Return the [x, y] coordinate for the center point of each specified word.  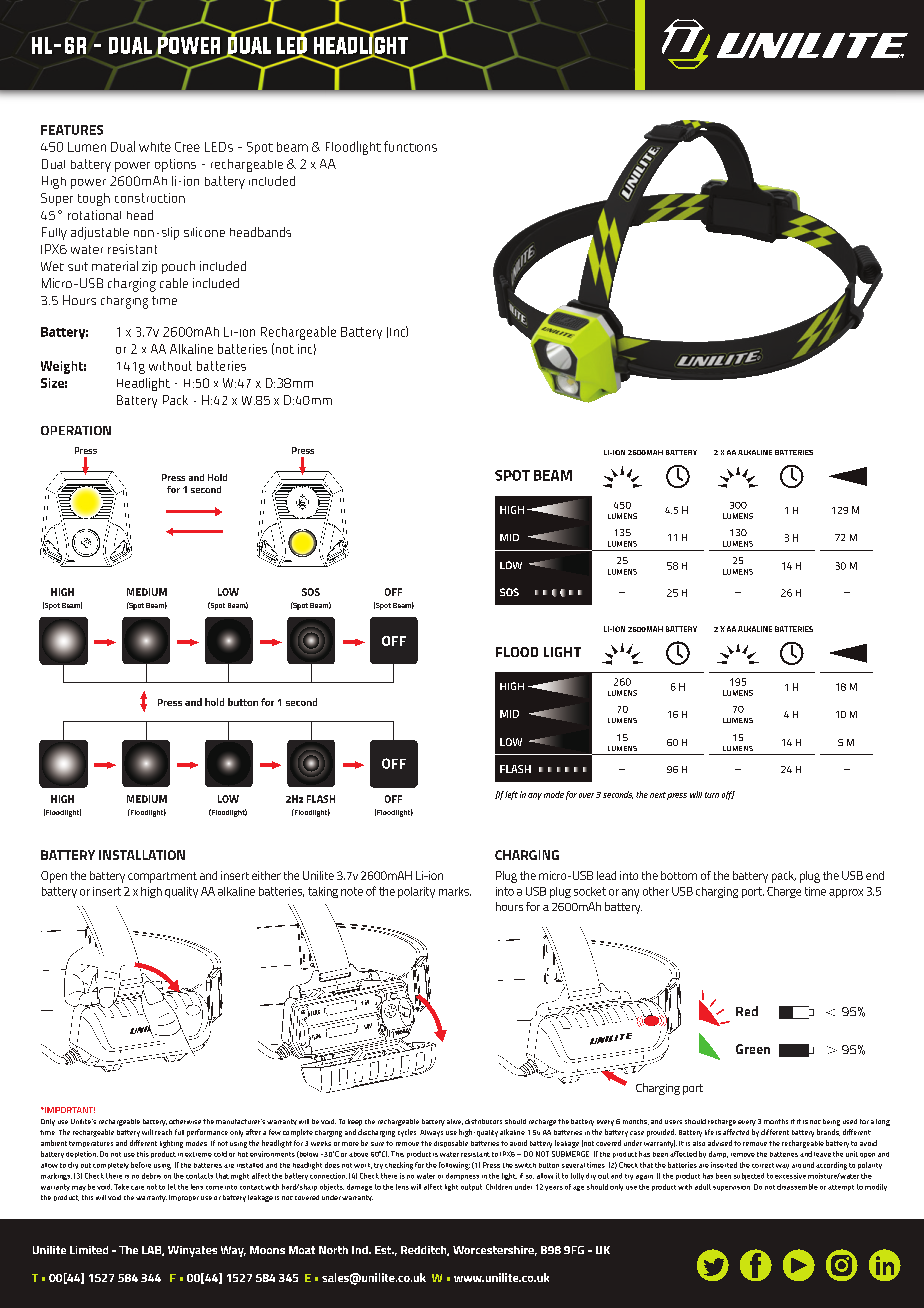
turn [712, 795]
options [175, 165]
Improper [184, 1198]
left [511, 795]
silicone [204, 232]
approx [846, 893]
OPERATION [76, 430]
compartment [162, 877]
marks [455, 891]
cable [174, 283]
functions [410, 146]
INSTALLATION [142, 855]
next [658, 795]
